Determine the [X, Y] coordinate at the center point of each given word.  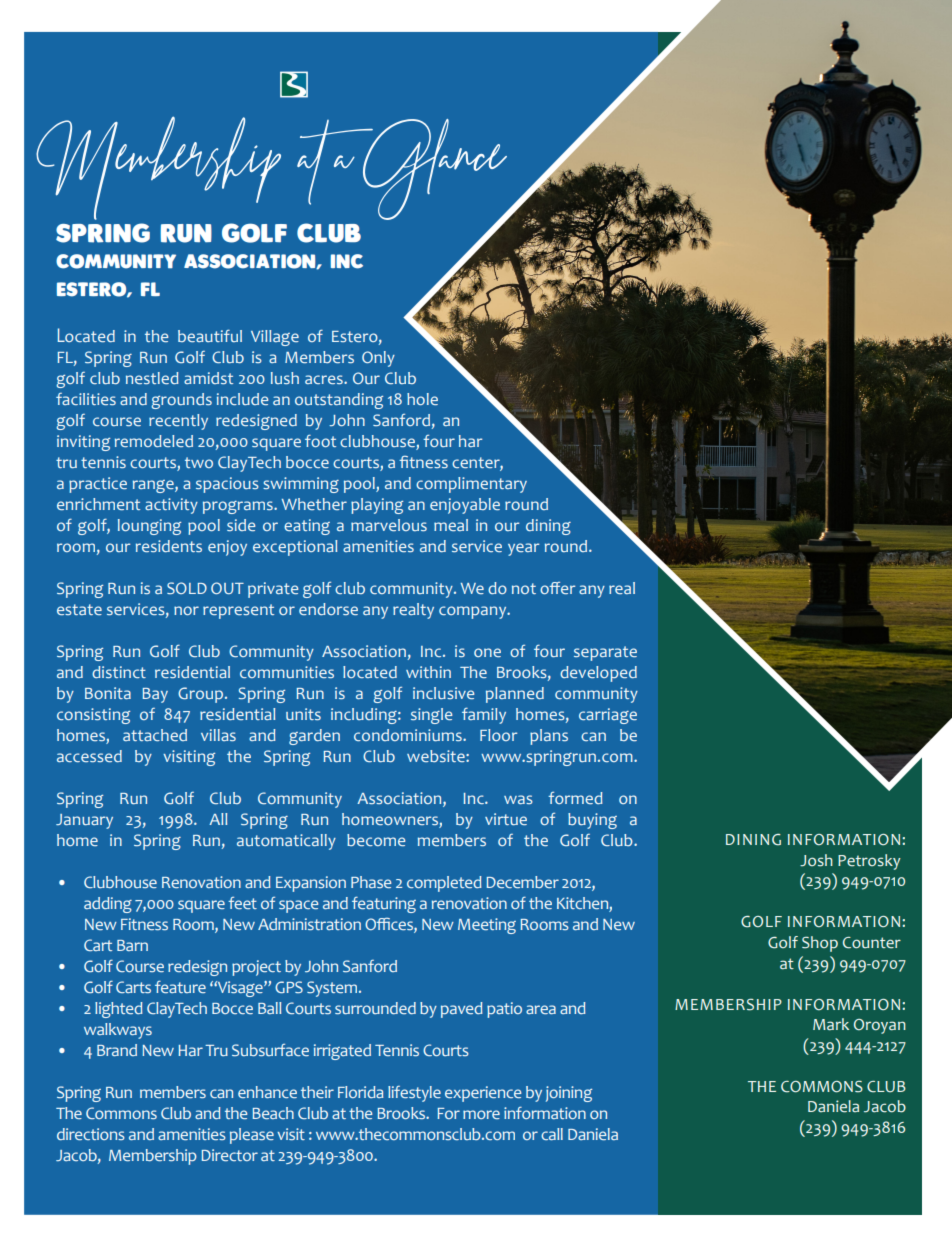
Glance [435, 171]
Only [378, 359]
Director [230, 1155]
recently [178, 422]
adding [108, 905]
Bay [155, 695]
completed [444, 884]
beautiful [210, 335]
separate [605, 653]
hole [422, 399]
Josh [816, 860]
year [523, 549]
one [487, 652]
